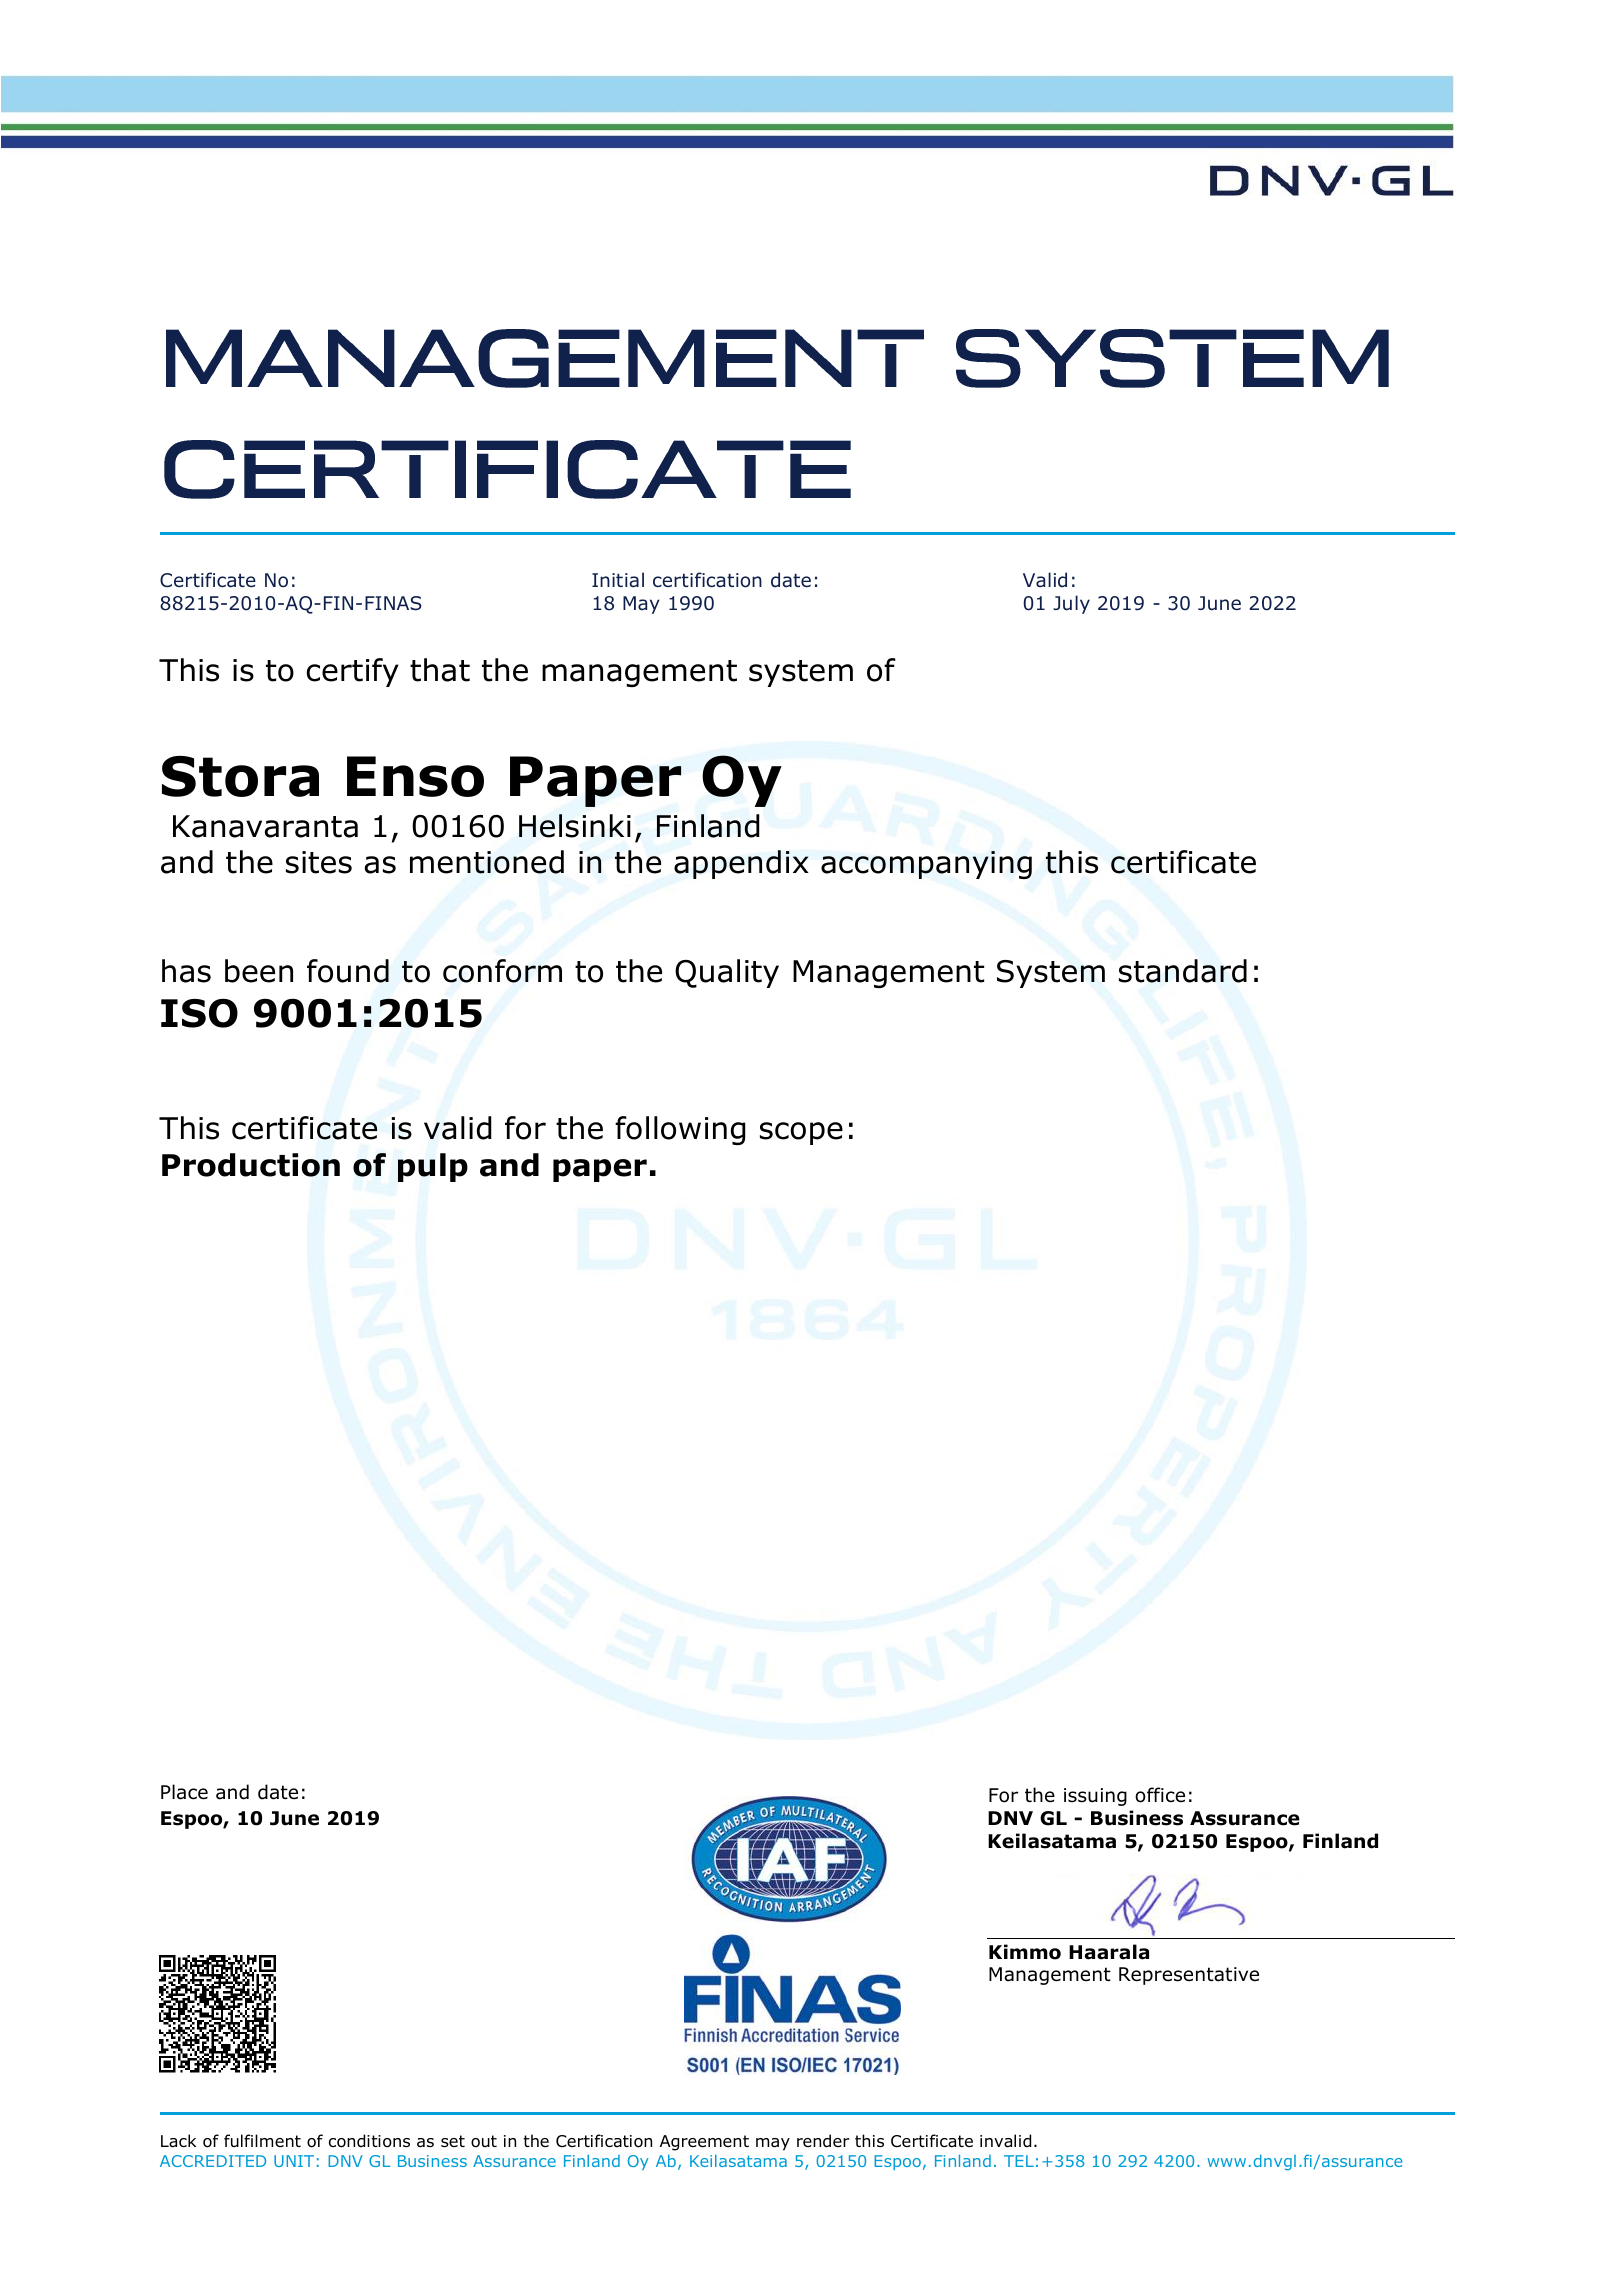  What do you see at coordinates (352, 672) in the screenshot?
I see `certify` at bounding box center [352, 672].
